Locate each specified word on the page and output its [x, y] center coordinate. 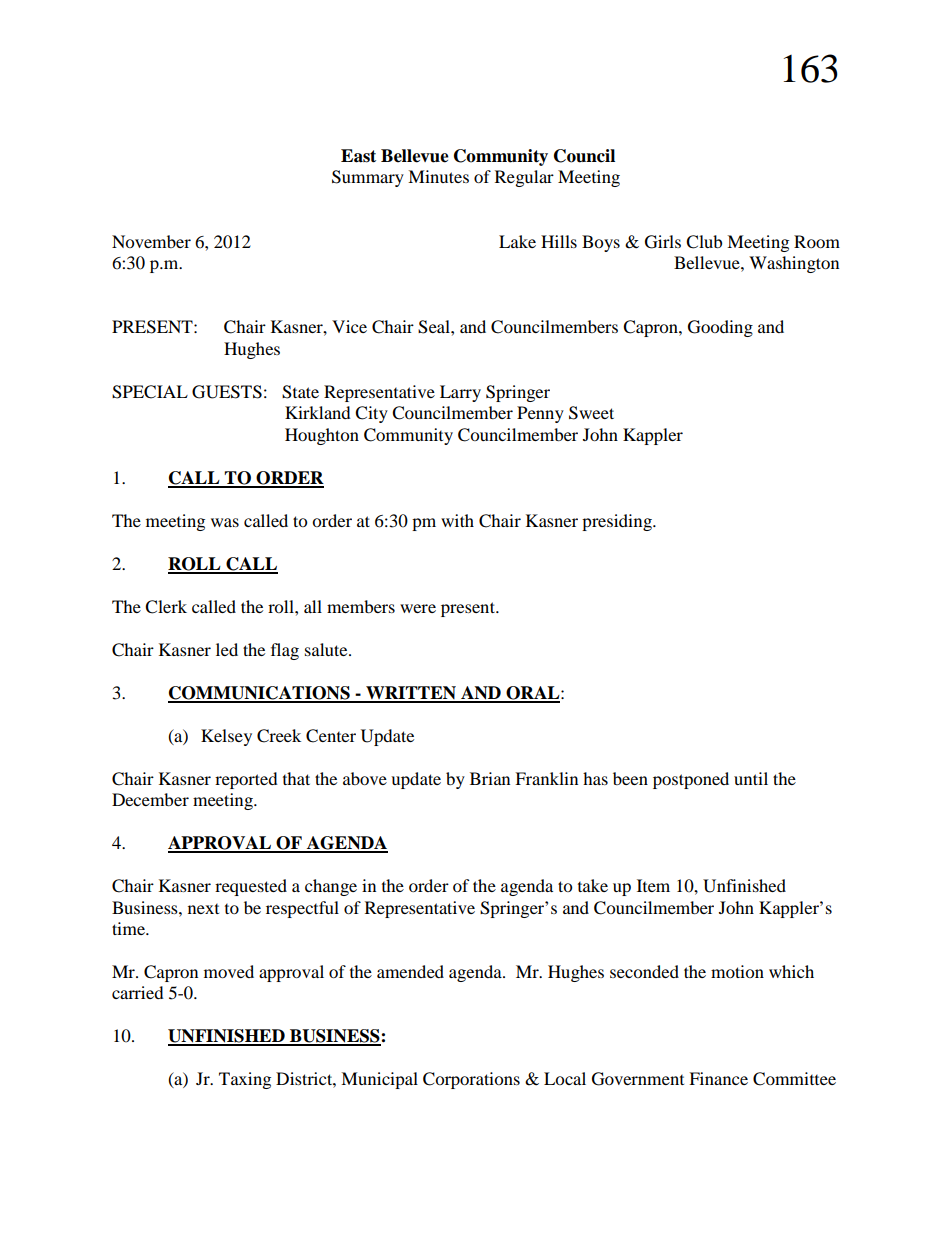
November [151, 241]
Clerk [166, 607]
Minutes [438, 176]
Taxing [245, 1080]
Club [704, 242]
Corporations [471, 1080]
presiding [618, 522]
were [418, 608]
